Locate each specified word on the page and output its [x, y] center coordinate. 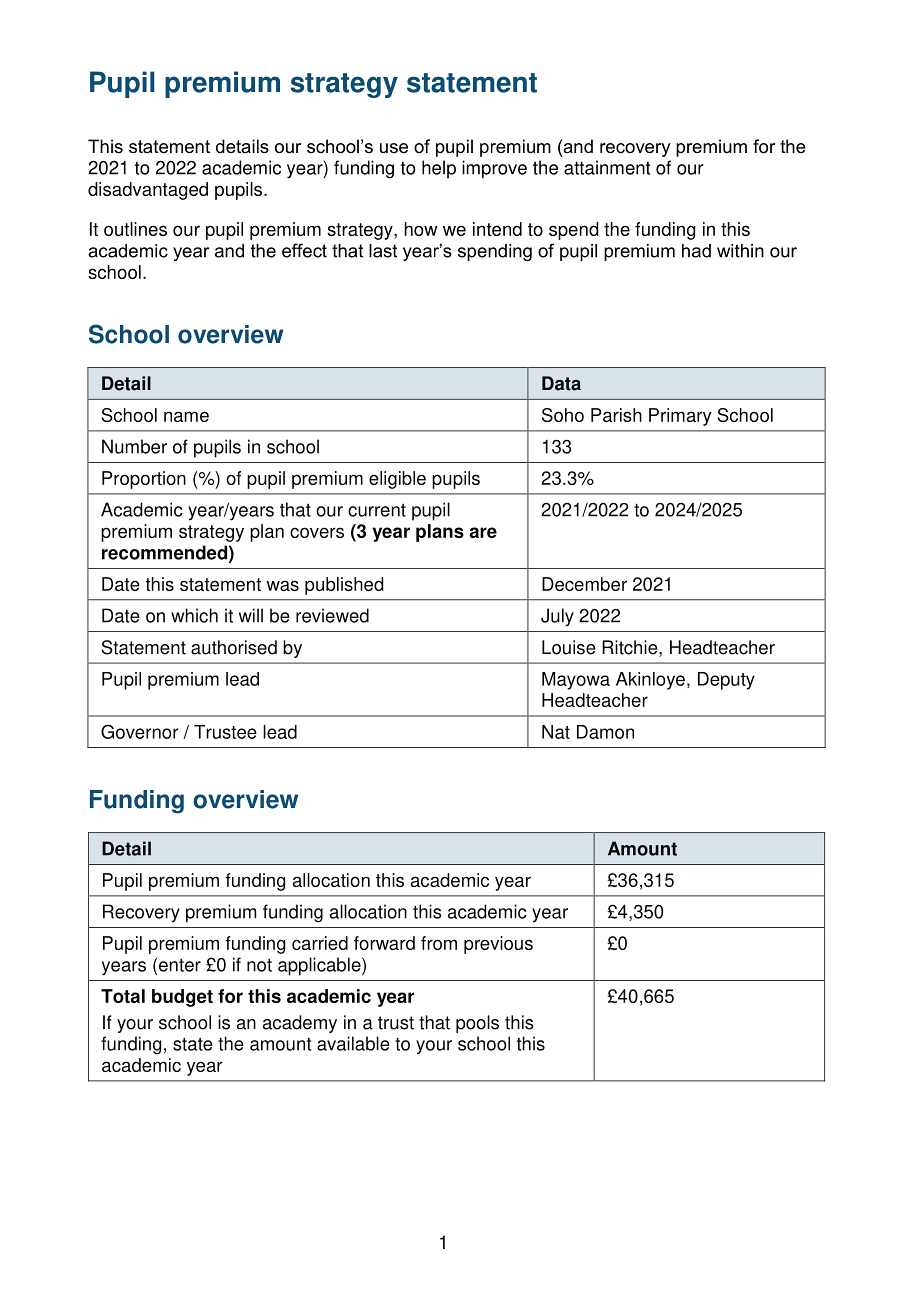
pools [477, 1024]
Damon [605, 732]
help [439, 169]
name [186, 416]
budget [182, 998]
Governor [140, 731]
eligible [397, 480]
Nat [556, 732]
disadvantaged [148, 191]
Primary [680, 417]
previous [498, 945]
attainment [607, 167]
